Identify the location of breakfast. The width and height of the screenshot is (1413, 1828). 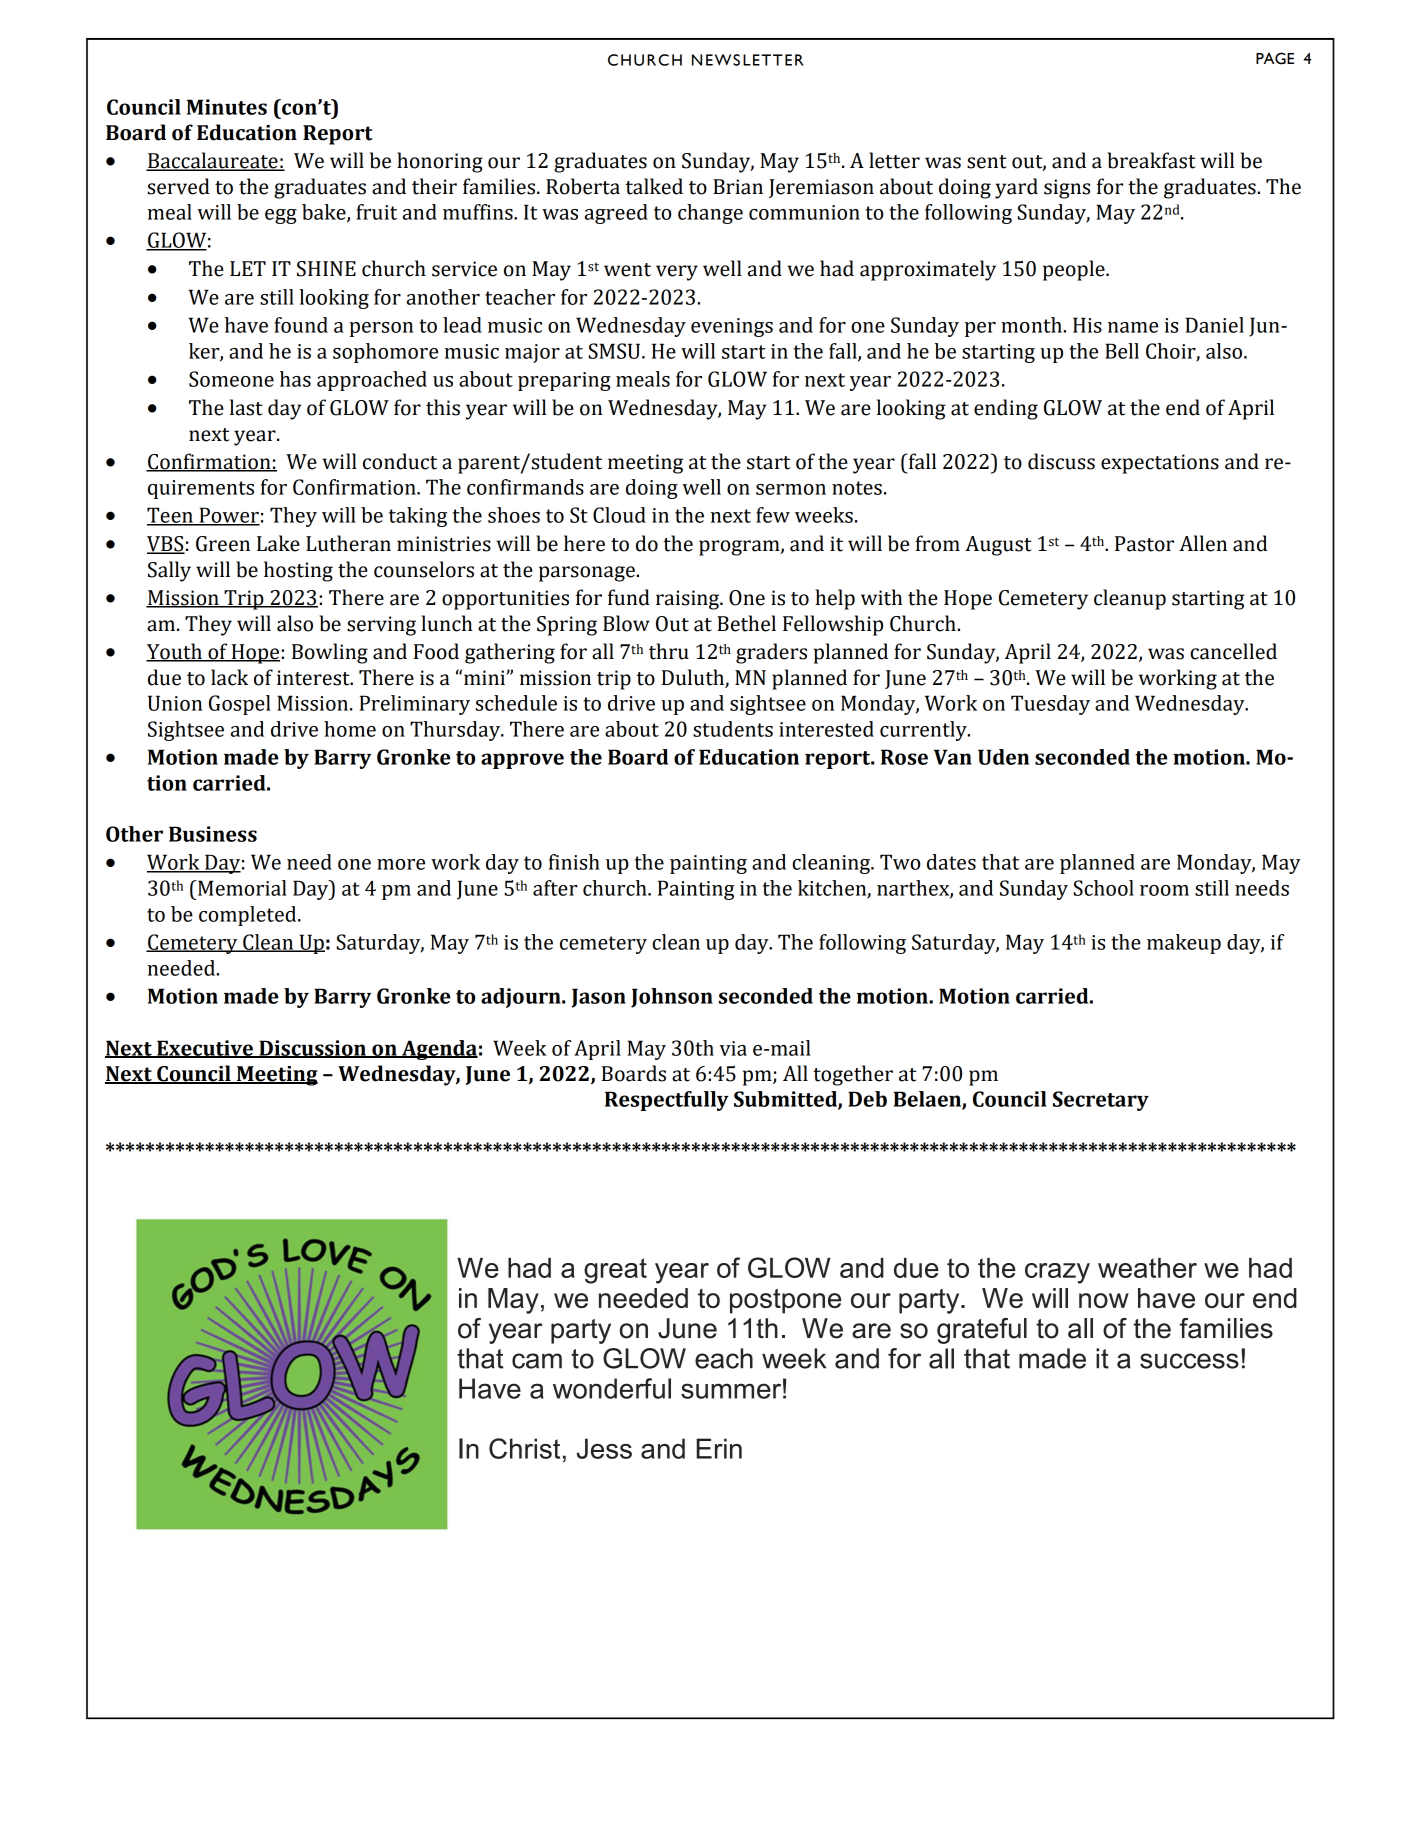
(1151, 160).
